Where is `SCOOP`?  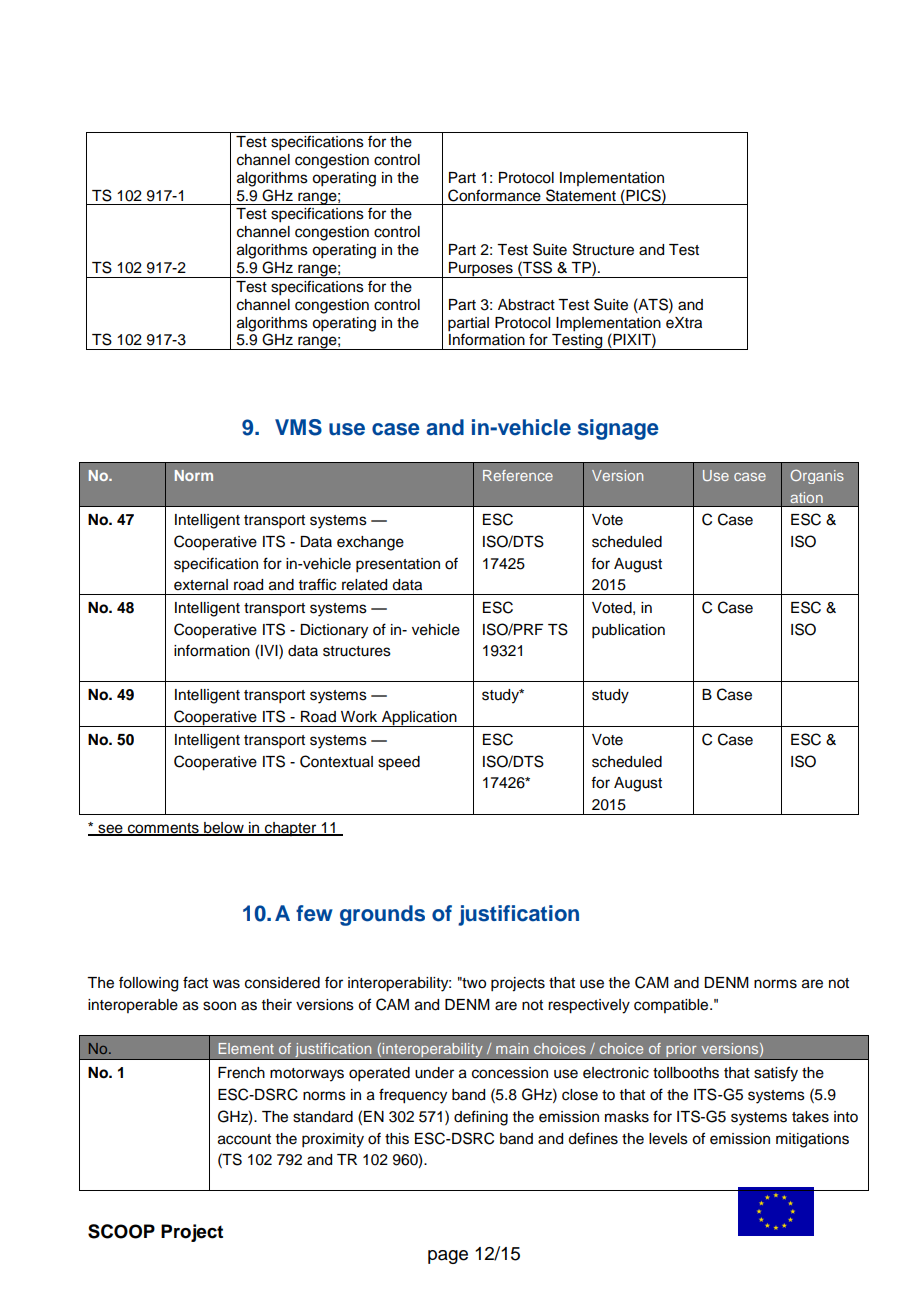 SCOOP is located at coordinates (121, 1231).
